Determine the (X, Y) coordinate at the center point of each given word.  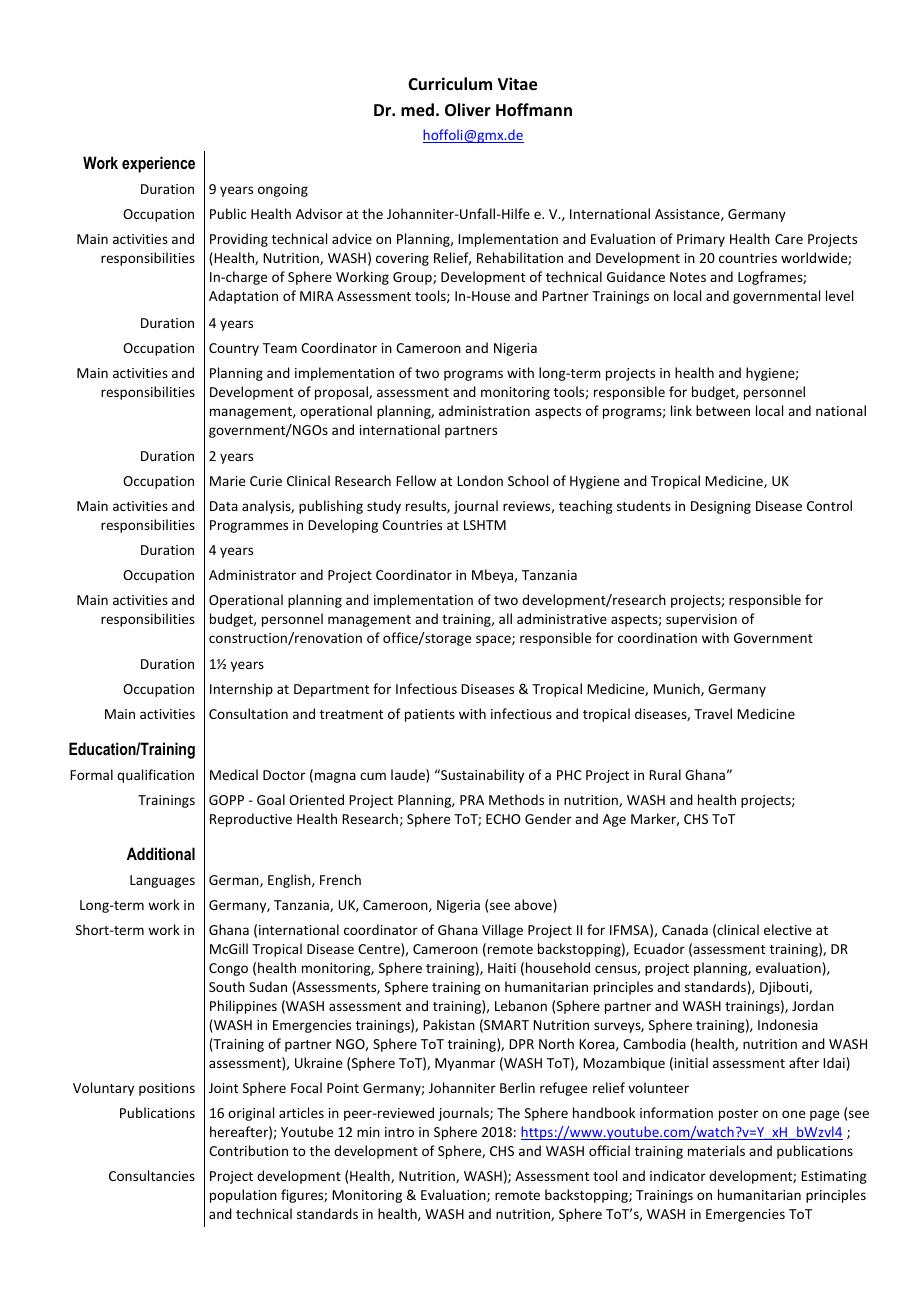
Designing (721, 507)
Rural (665, 774)
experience (158, 164)
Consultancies (152, 1175)
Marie (227, 481)
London (480, 480)
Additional (161, 853)
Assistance (688, 215)
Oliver (468, 110)
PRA (472, 800)
